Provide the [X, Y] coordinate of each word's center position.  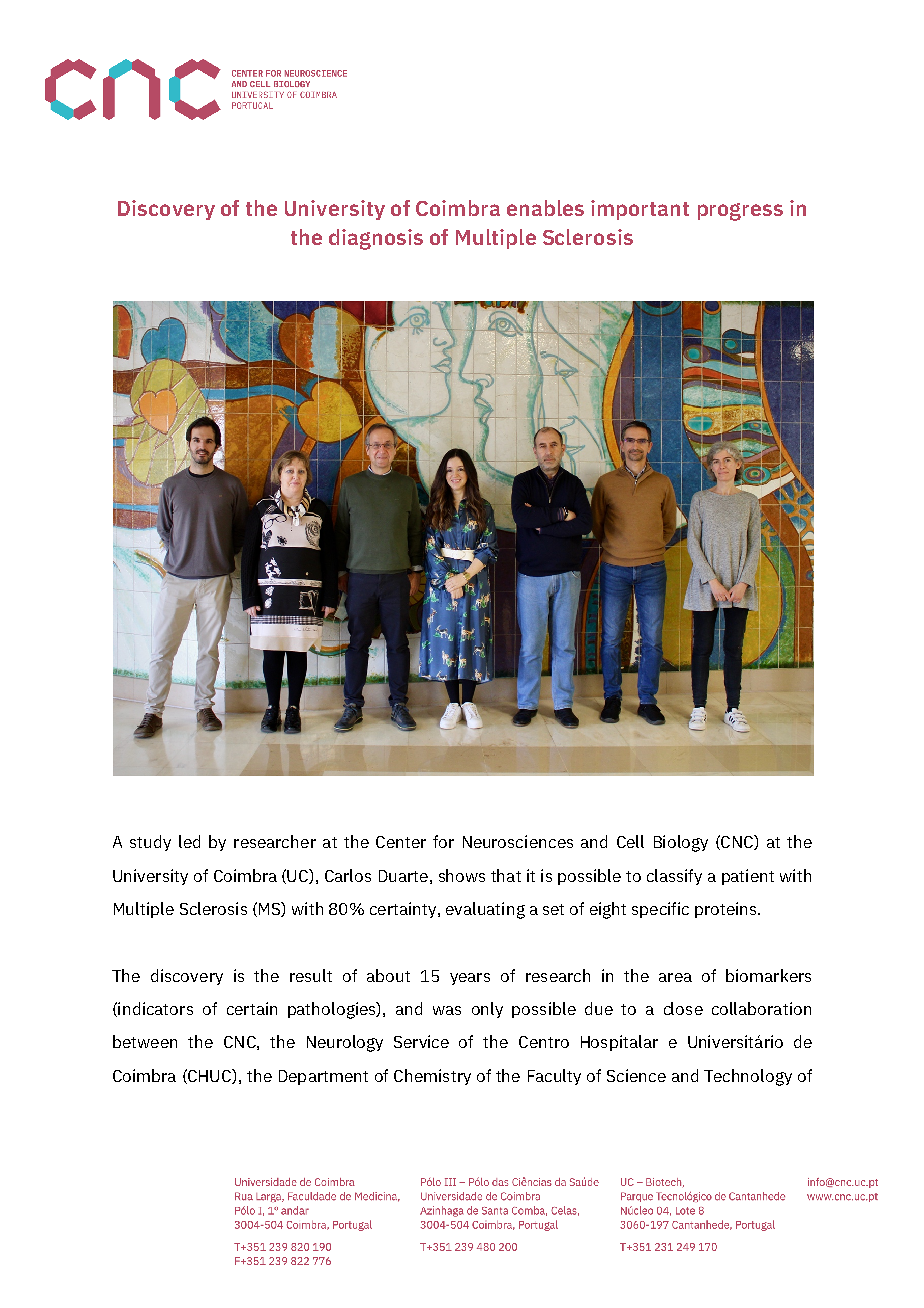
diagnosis [376, 239]
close [683, 1008]
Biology [681, 843]
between [145, 1041]
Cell [630, 841]
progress [740, 212]
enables [545, 208]
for [443, 841]
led [189, 841]
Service [421, 1041]
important [640, 210]
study [150, 843]
